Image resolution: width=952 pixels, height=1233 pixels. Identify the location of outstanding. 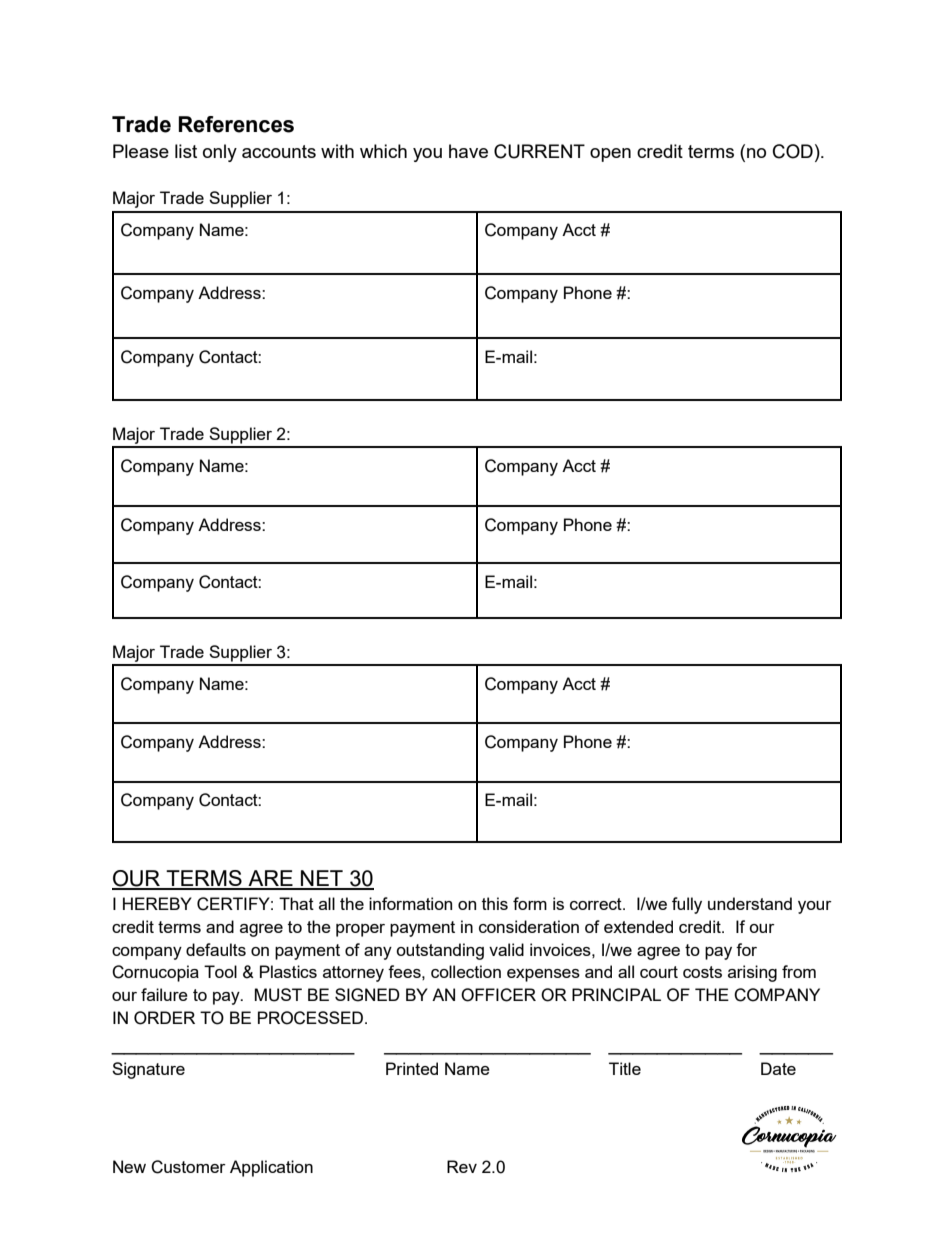
(440, 951).
